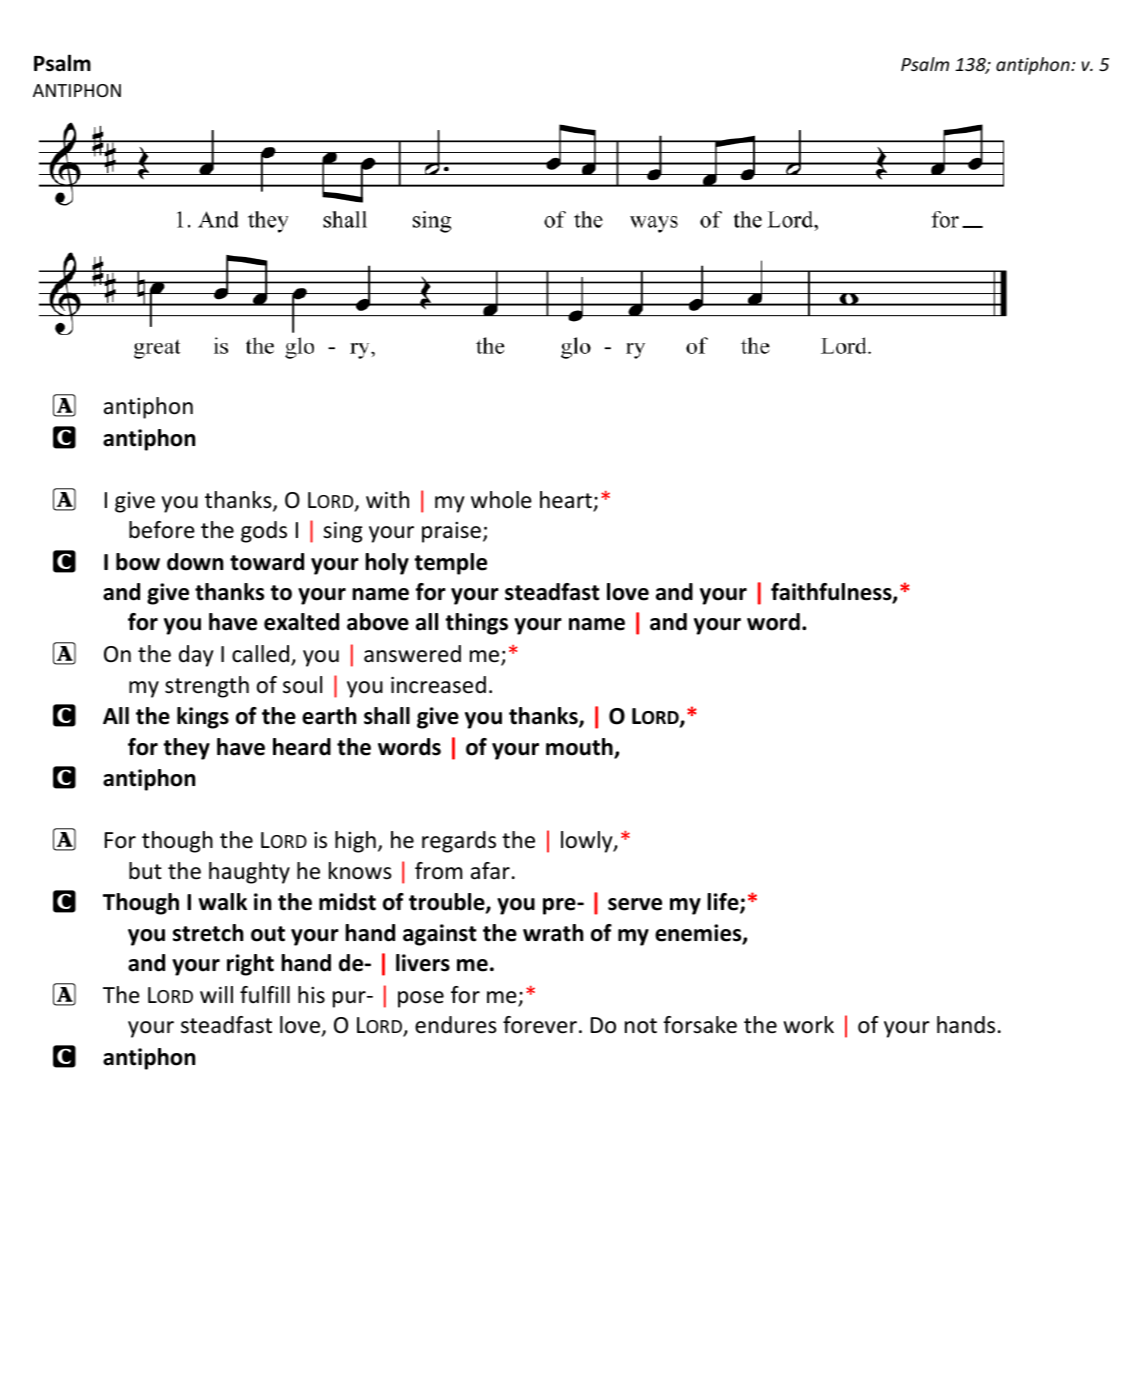 This screenshot has width=1142, height=1387. Describe the element at coordinates (216, 994) in the screenshot. I see `will` at that location.
